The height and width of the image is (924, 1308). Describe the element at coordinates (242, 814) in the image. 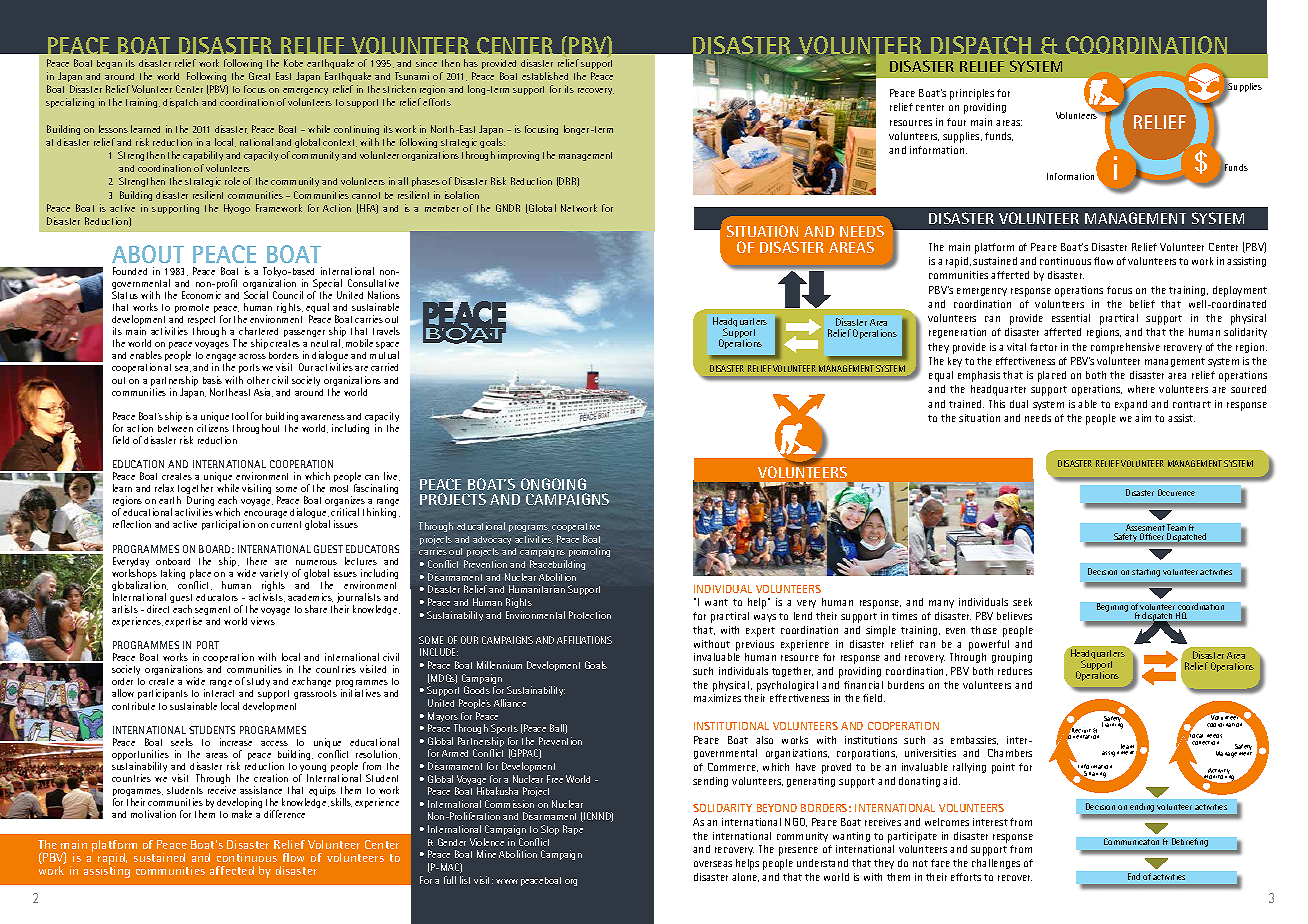

I see `make` at that location.
